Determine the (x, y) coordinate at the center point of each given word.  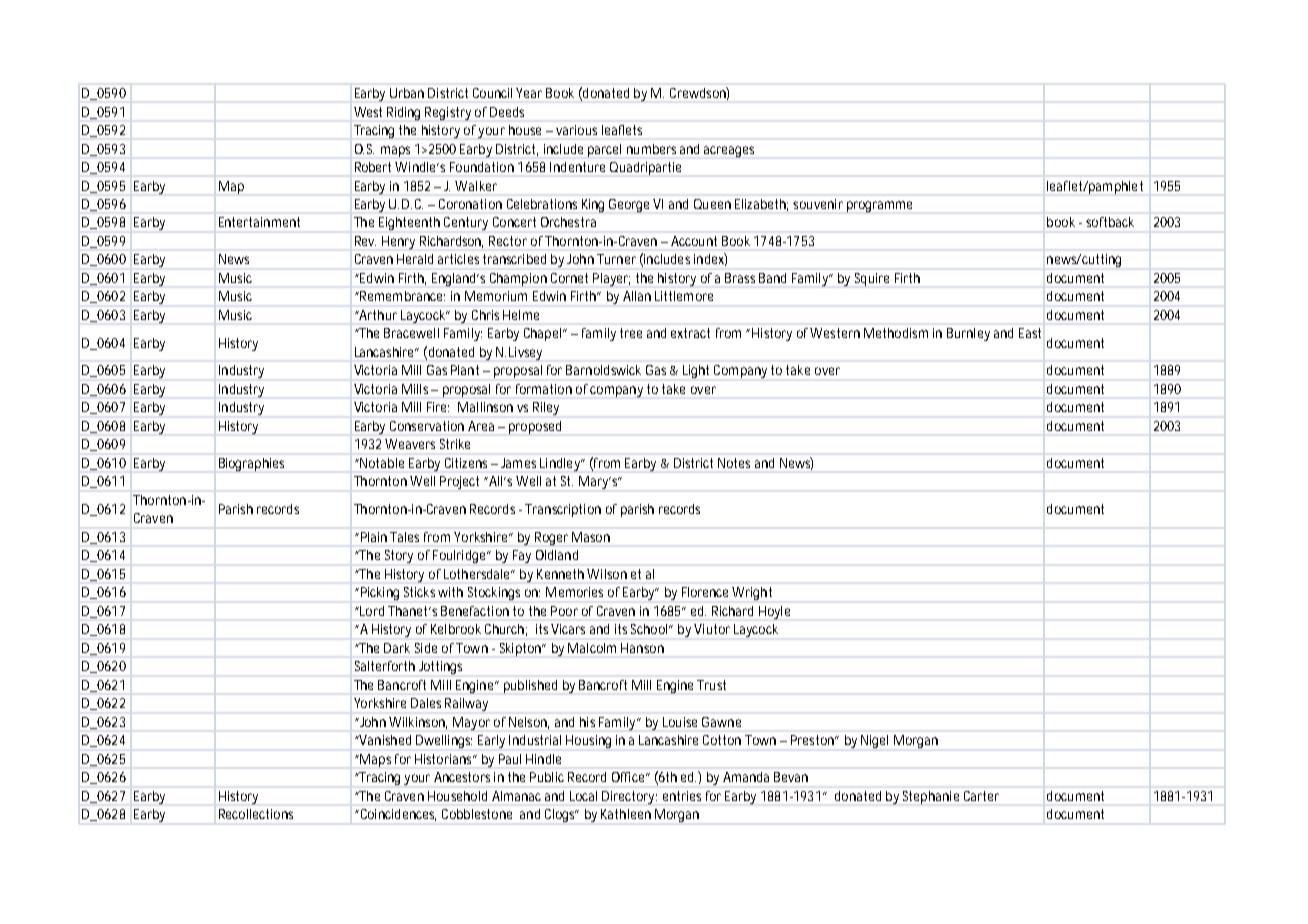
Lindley (562, 464)
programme (879, 206)
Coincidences (397, 815)
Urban (407, 93)
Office (630, 777)
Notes (734, 463)
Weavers (410, 444)
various (576, 130)
